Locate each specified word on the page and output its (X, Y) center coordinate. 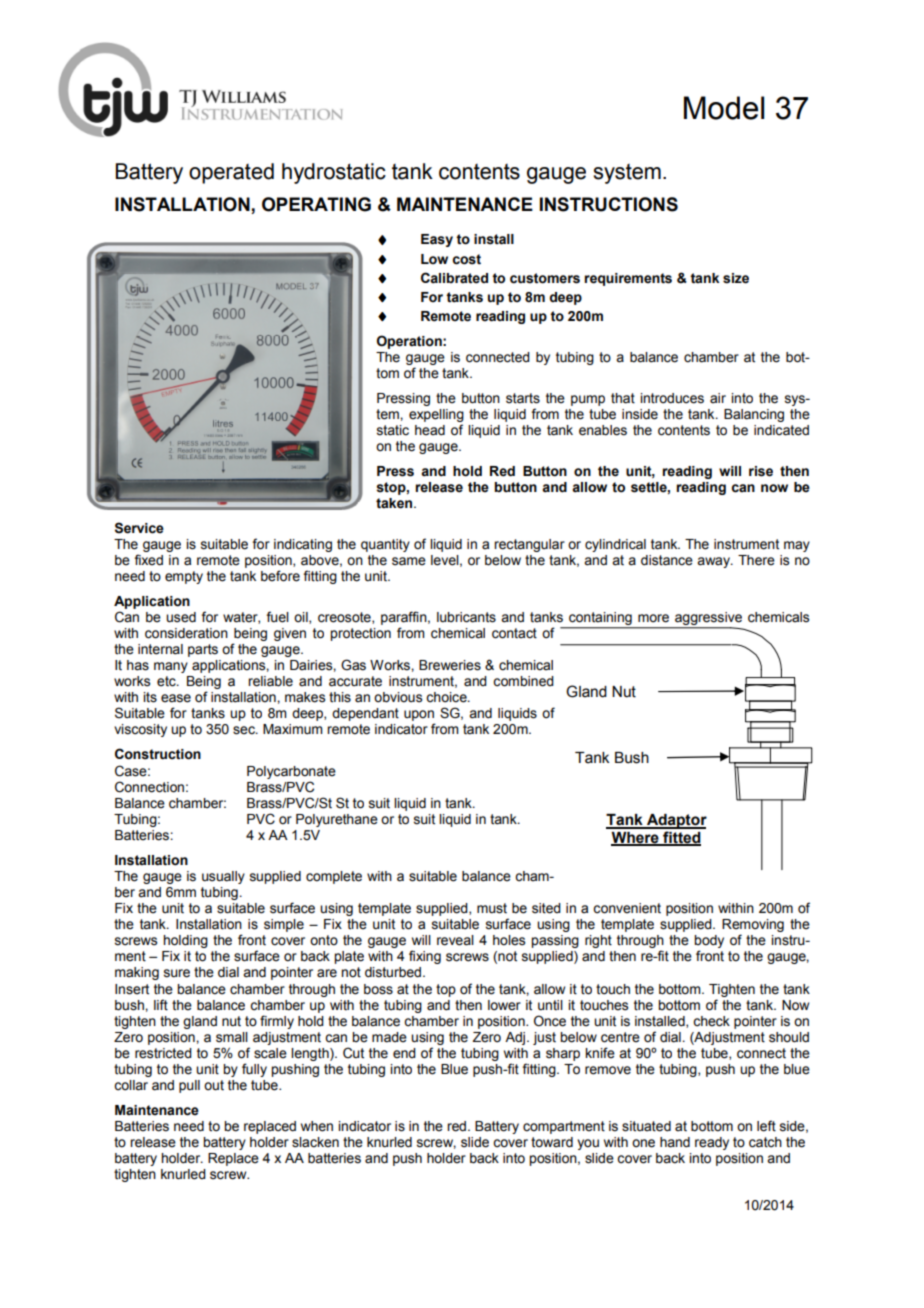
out (214, 1085)
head (430, 430)
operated (231, 173)
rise (761, 471)
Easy (437, 240)
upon (419, 717)
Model (724, 108)
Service (139, 528)
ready (712, 1143)
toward (552, 1142)
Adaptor (676, 821)
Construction (158, 754)
